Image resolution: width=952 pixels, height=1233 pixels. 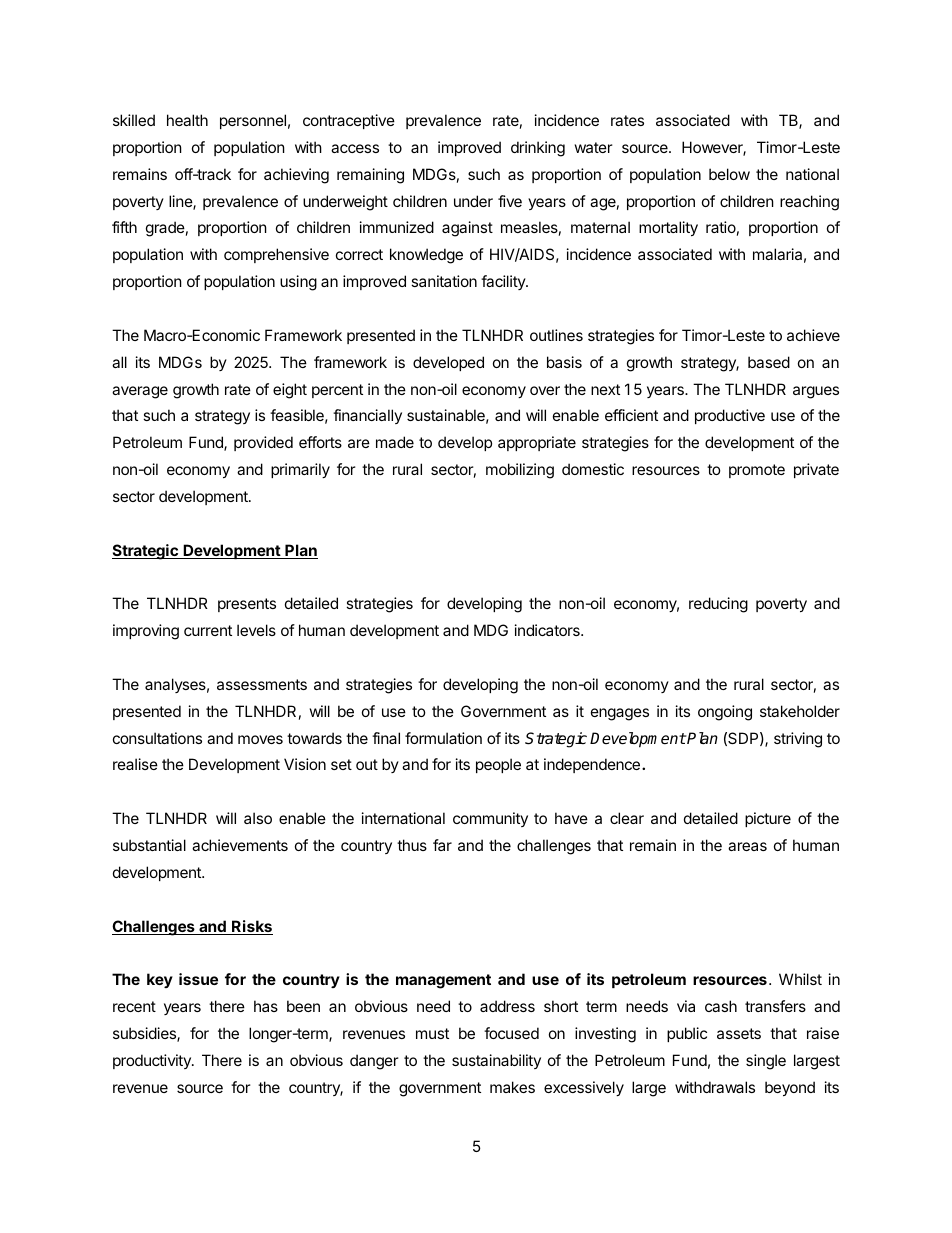 I want to click on indicators, so click(x=548, y=630).
